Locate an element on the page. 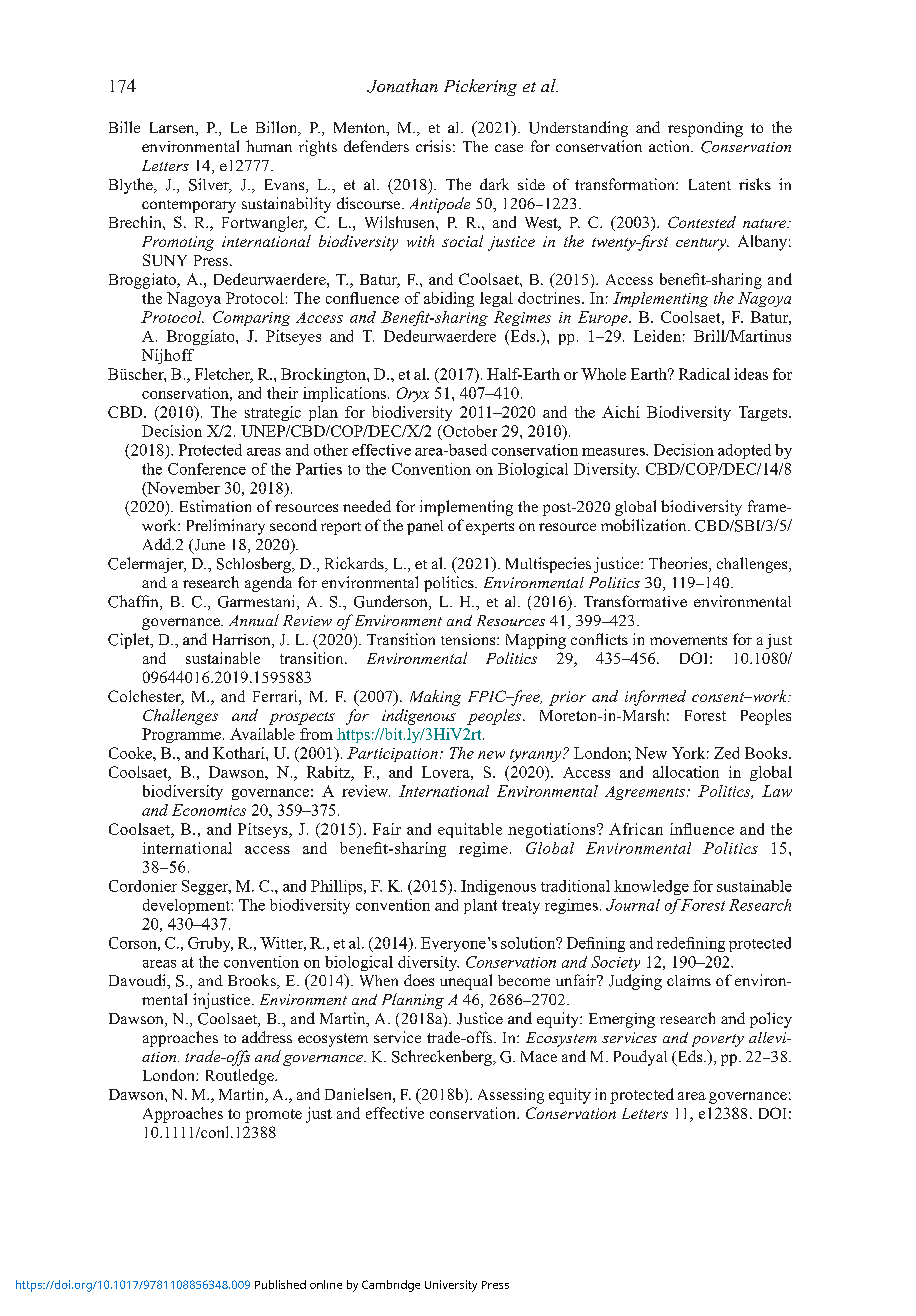 This document has height=1316, width=916. Published is located at coordinates (280, 1284).
